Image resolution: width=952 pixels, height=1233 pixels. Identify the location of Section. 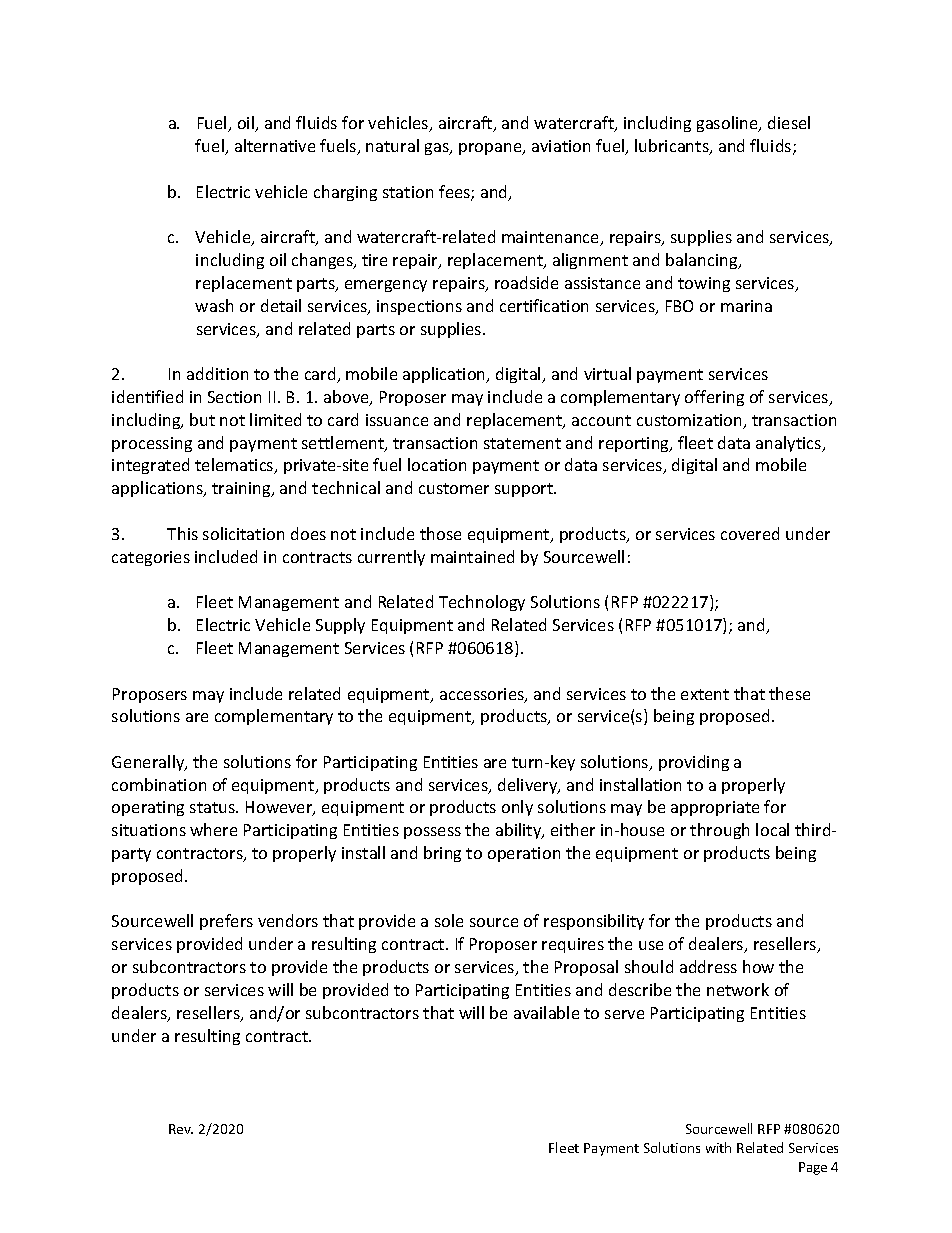
(234, 397).
